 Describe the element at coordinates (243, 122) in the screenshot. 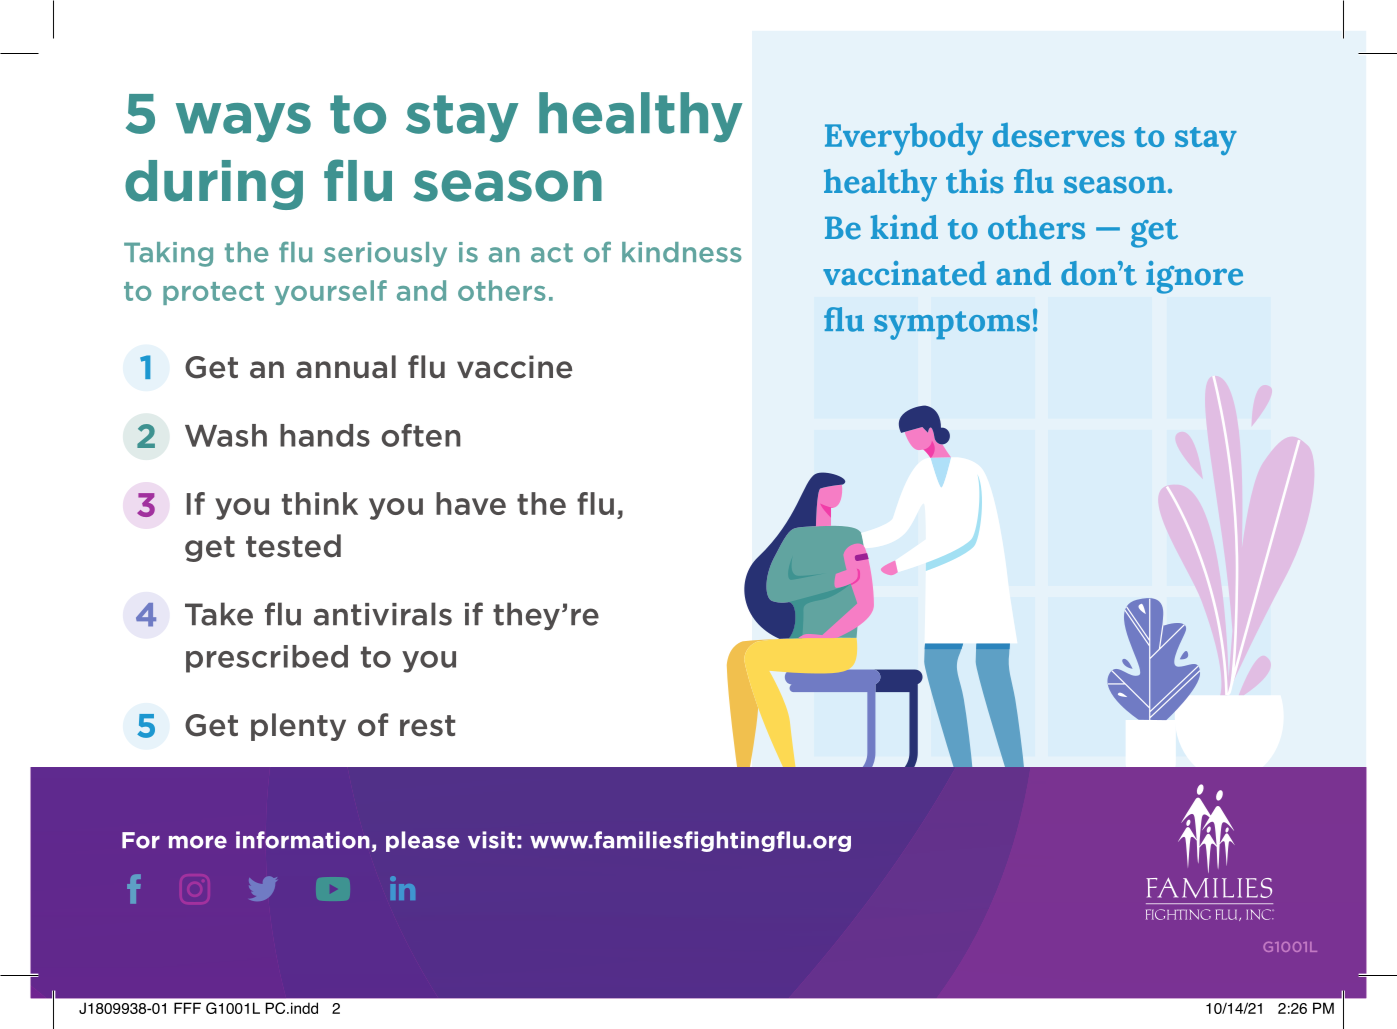

I see `ways` at that location.
